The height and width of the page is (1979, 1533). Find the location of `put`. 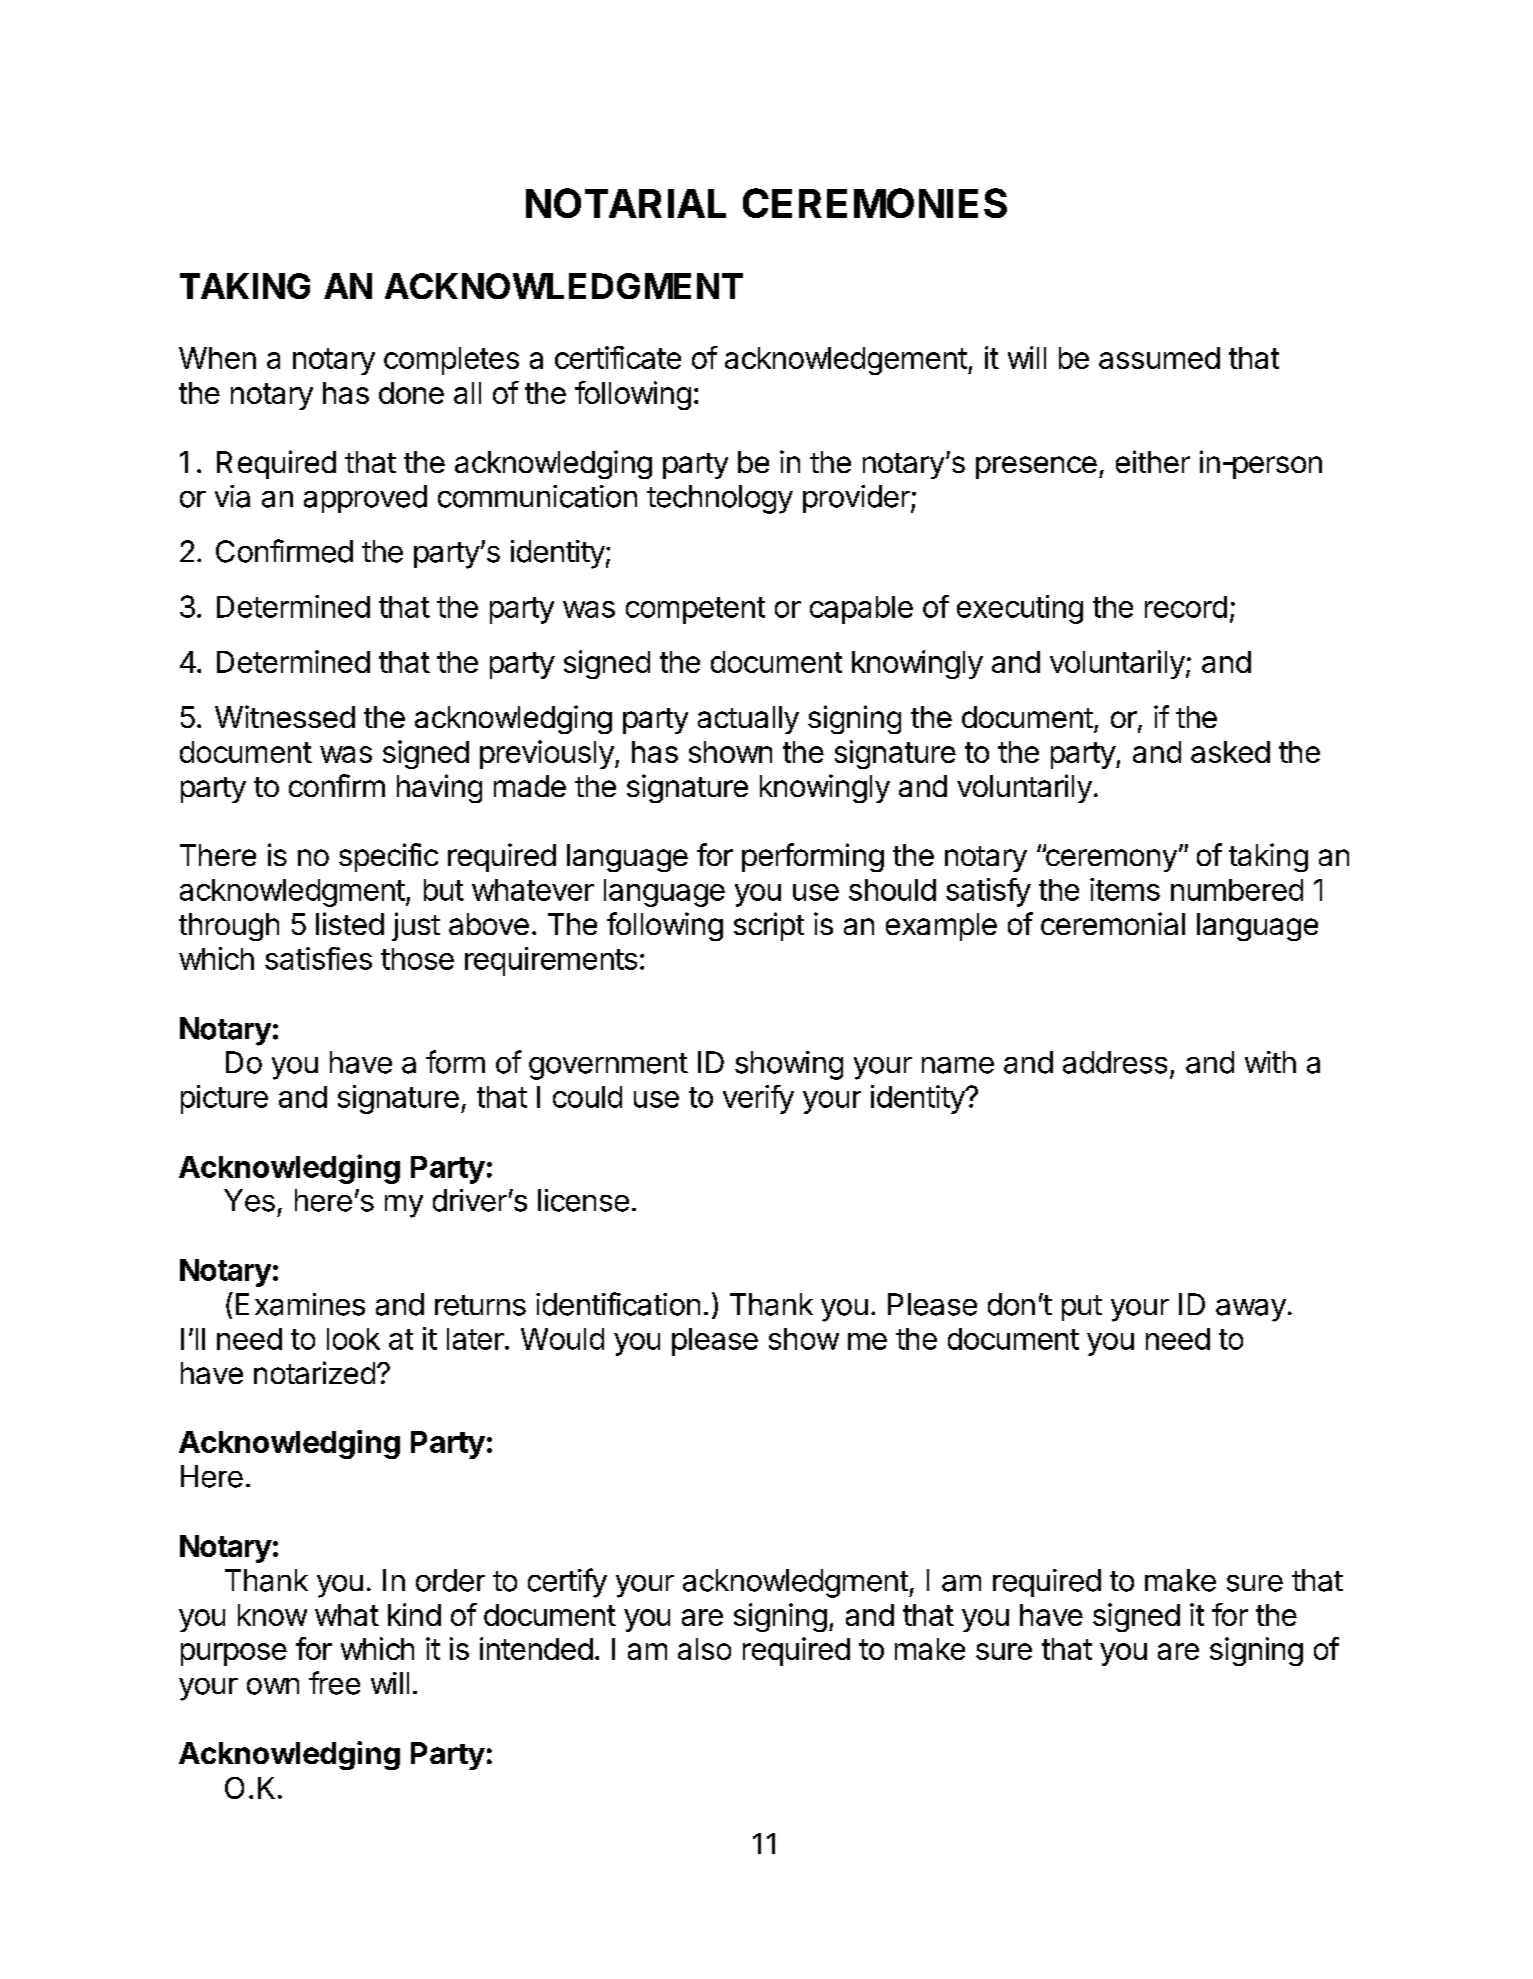

put is located at coordinates (1082, 1308).
